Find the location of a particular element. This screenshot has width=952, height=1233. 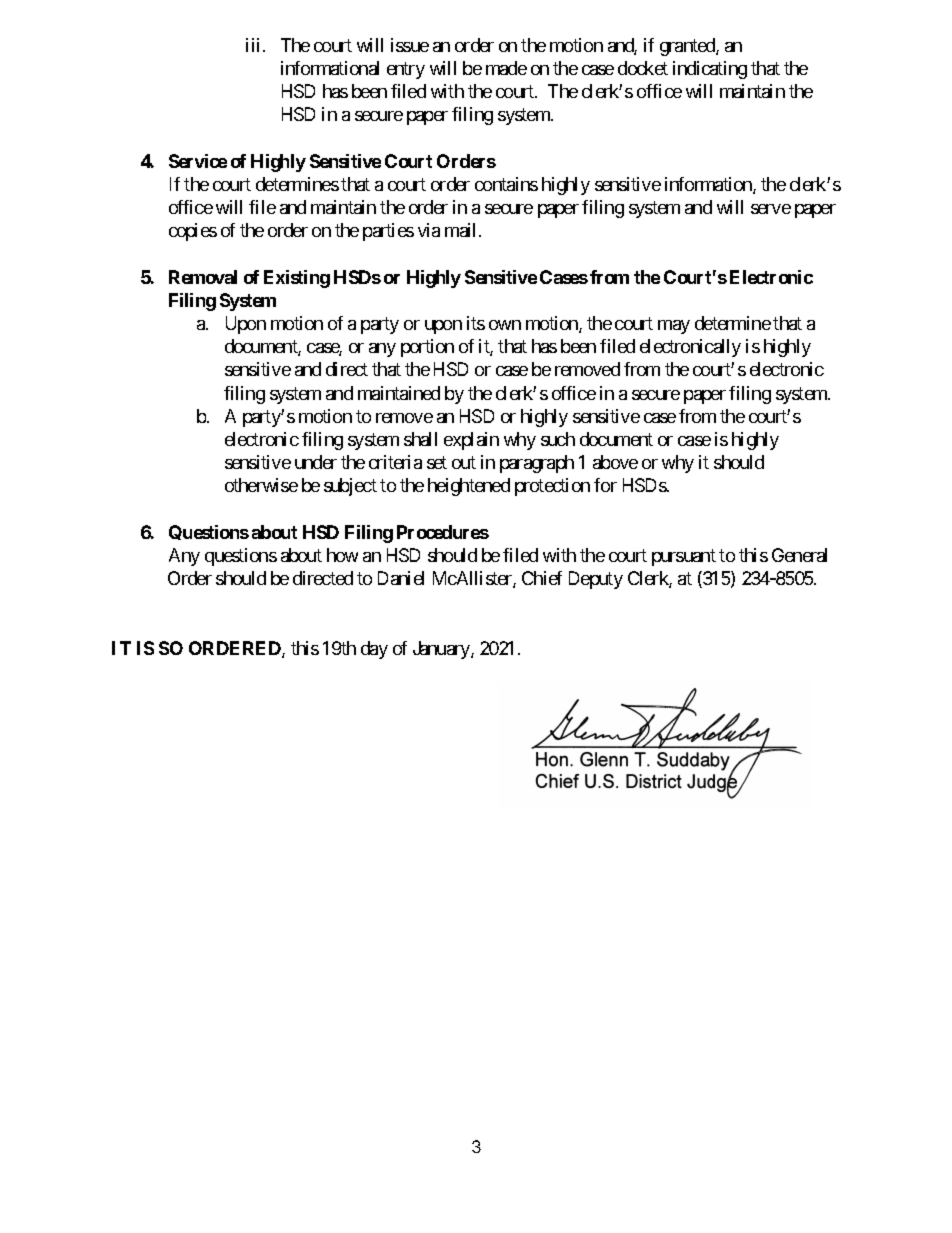

serve is located at coordinates (771, 209).
